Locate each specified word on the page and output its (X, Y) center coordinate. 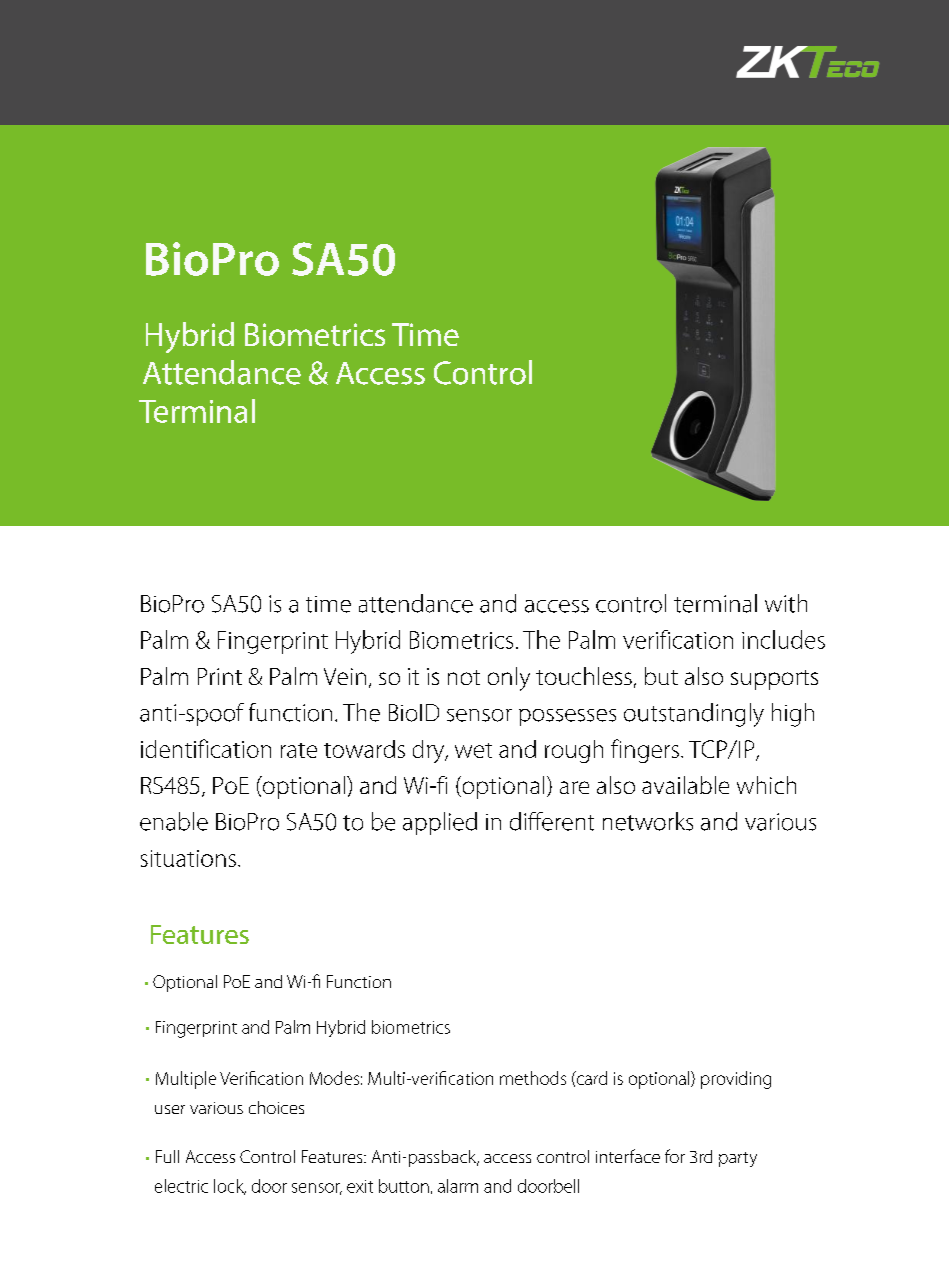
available (685, 785)
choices (276, 1107)
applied (440, 823)
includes (783, 639)
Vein (345, 676)
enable (174, 821)
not (464, 677)
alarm (458, 1186)
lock (230, 1187)
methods (533, 1078)
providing (736, 1080)
